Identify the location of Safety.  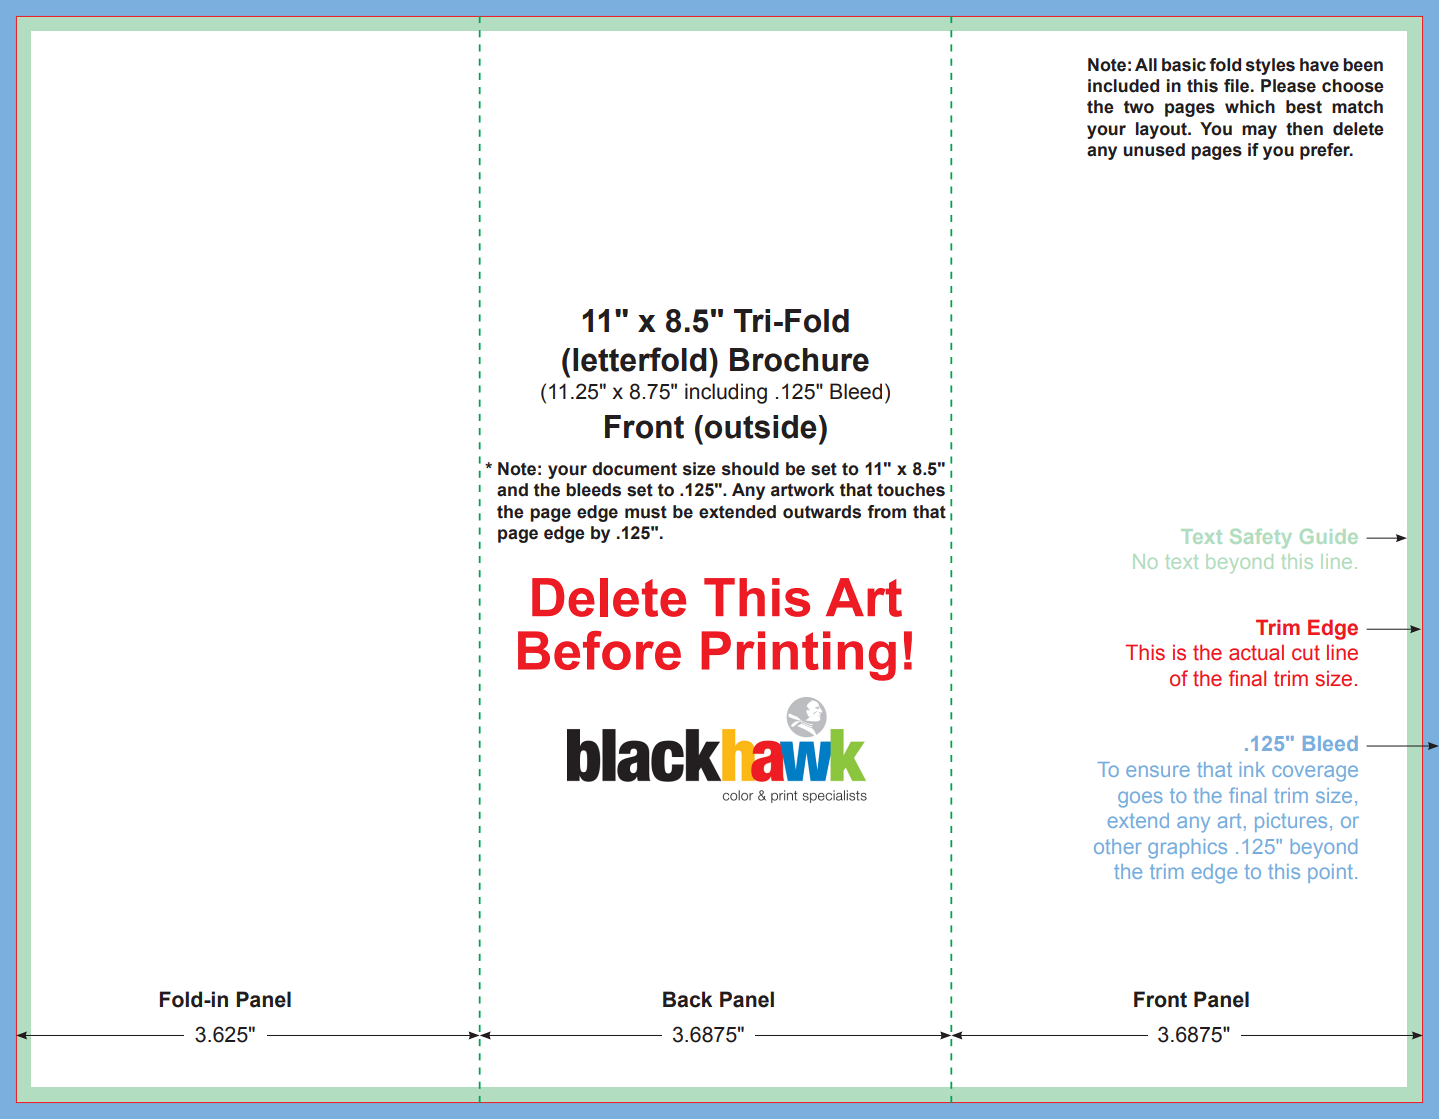
(1260, 538).
